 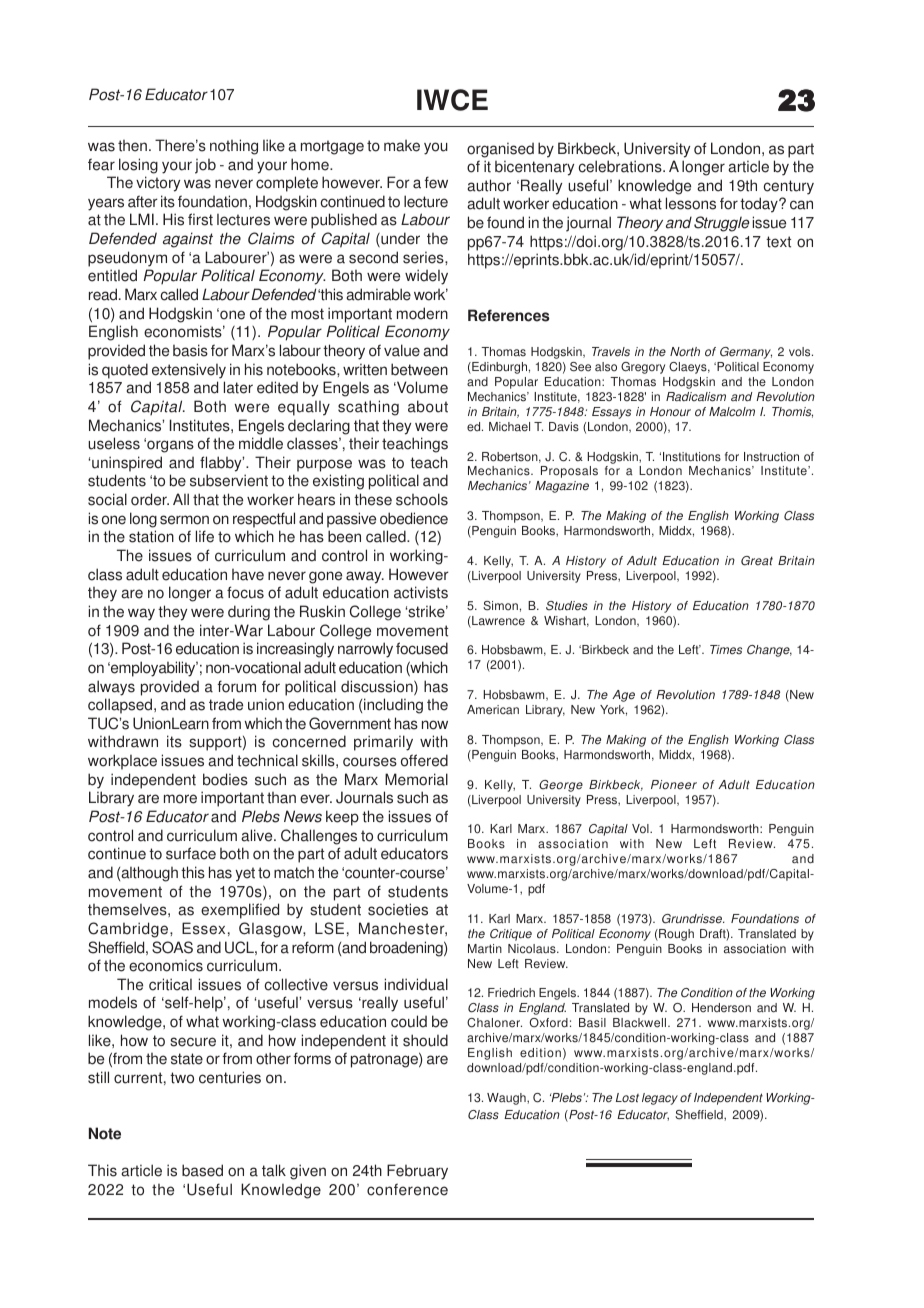 What do you see at coordinates (691, 203) in the screenshot?
I see `lessons` at bounding box center [691, 203].
